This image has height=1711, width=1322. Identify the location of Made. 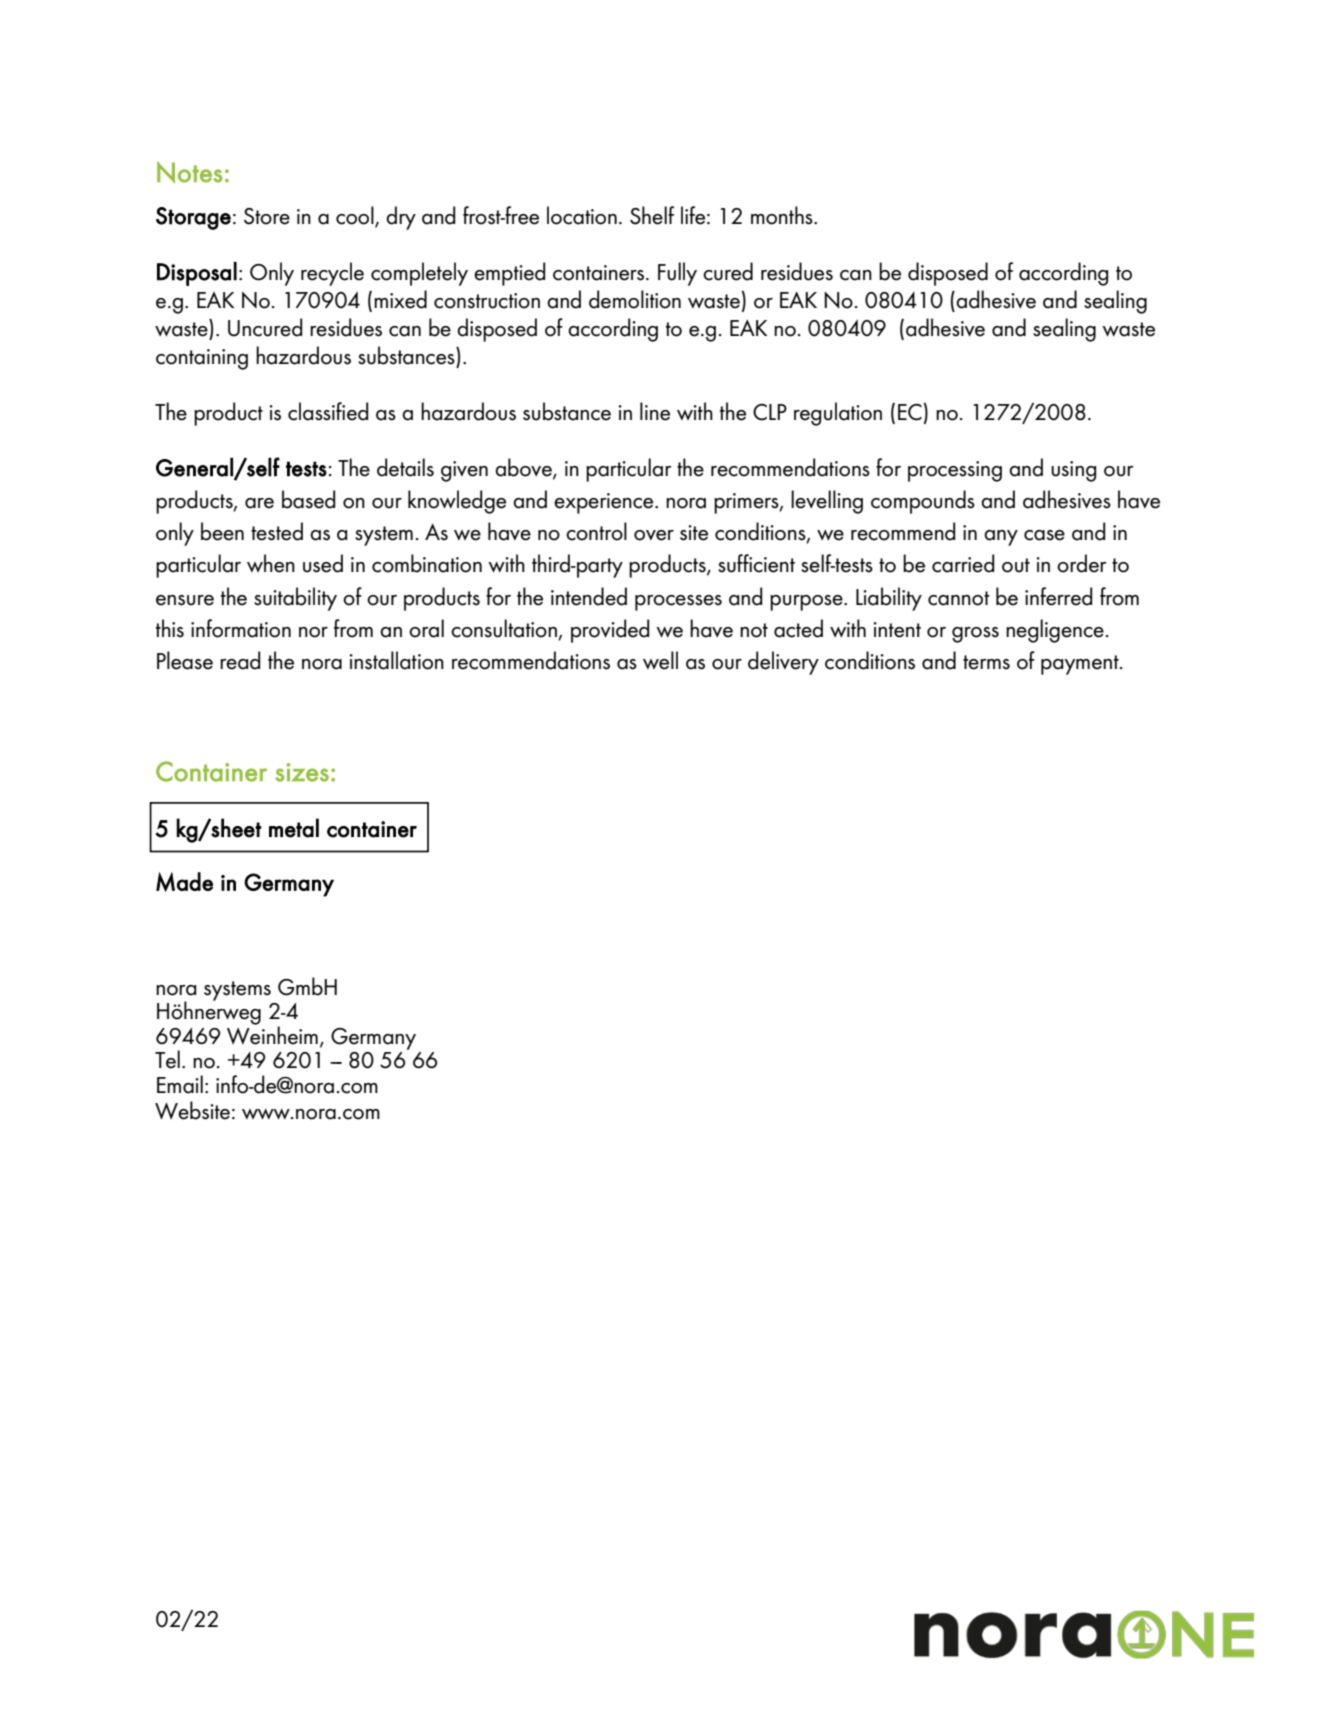
(184, 882).
